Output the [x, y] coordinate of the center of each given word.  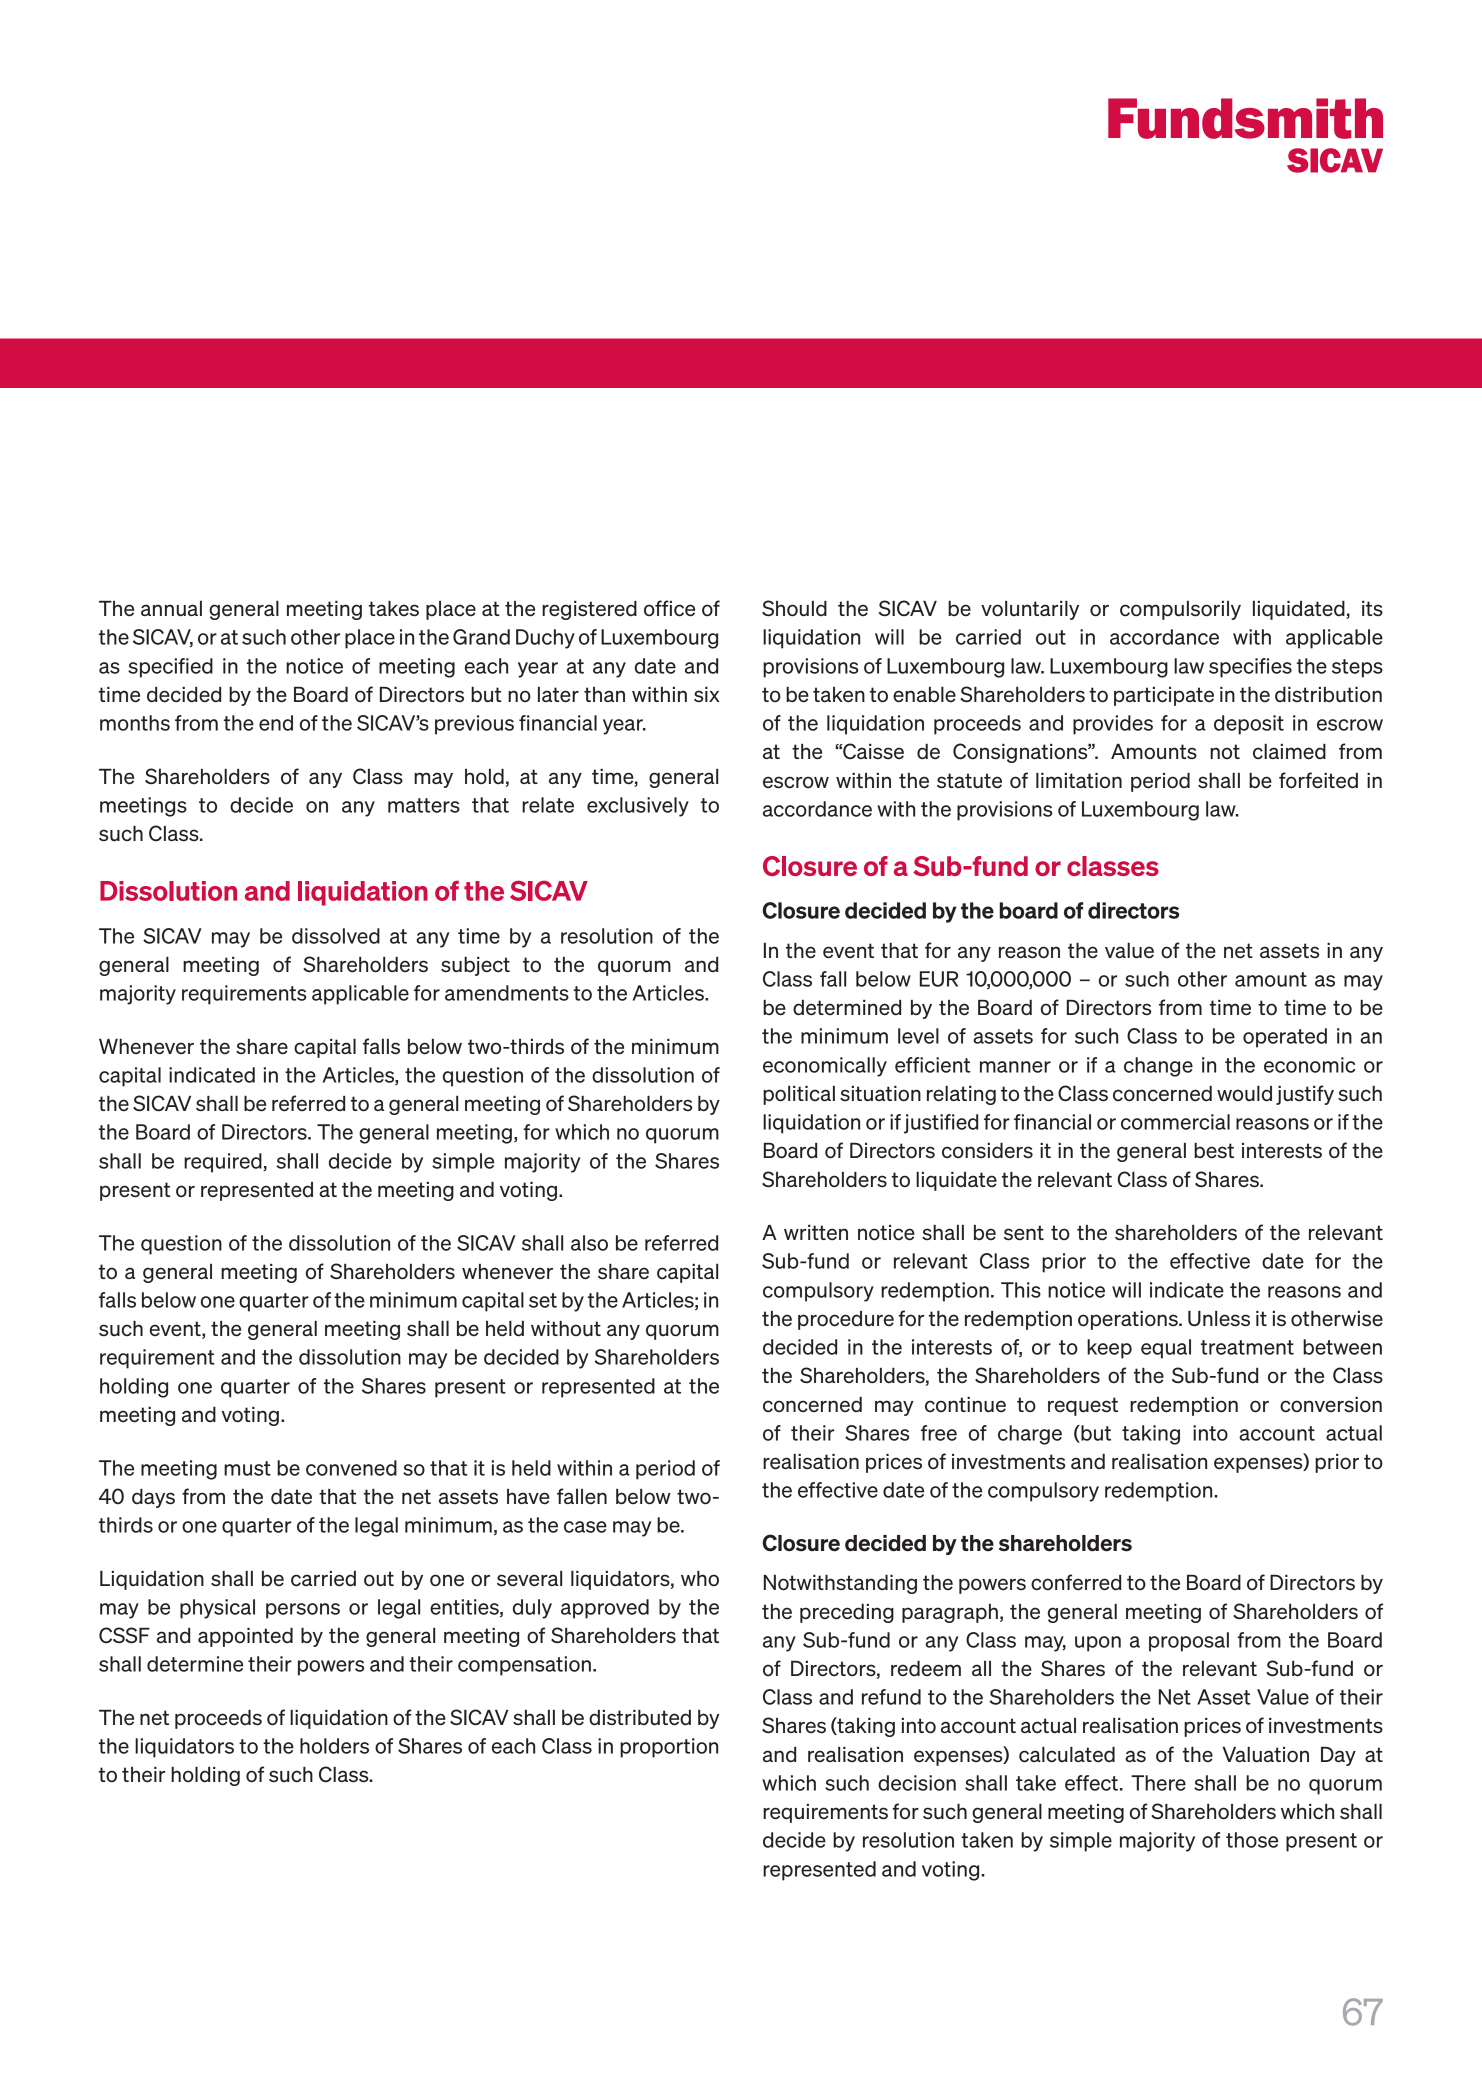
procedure [846, 1320]
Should [794, 608]
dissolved [336, 936]
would [1244, 1094]
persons [303, 1611]
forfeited [1318, 780]
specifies [1250, 668]
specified [170, 668]
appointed [245, 1637]
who [700, 1578]
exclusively [638, 807]
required [224, 1163]
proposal [1189, 1642]
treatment [1247, 1347]
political [799, 1095]
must [247, 1468]
